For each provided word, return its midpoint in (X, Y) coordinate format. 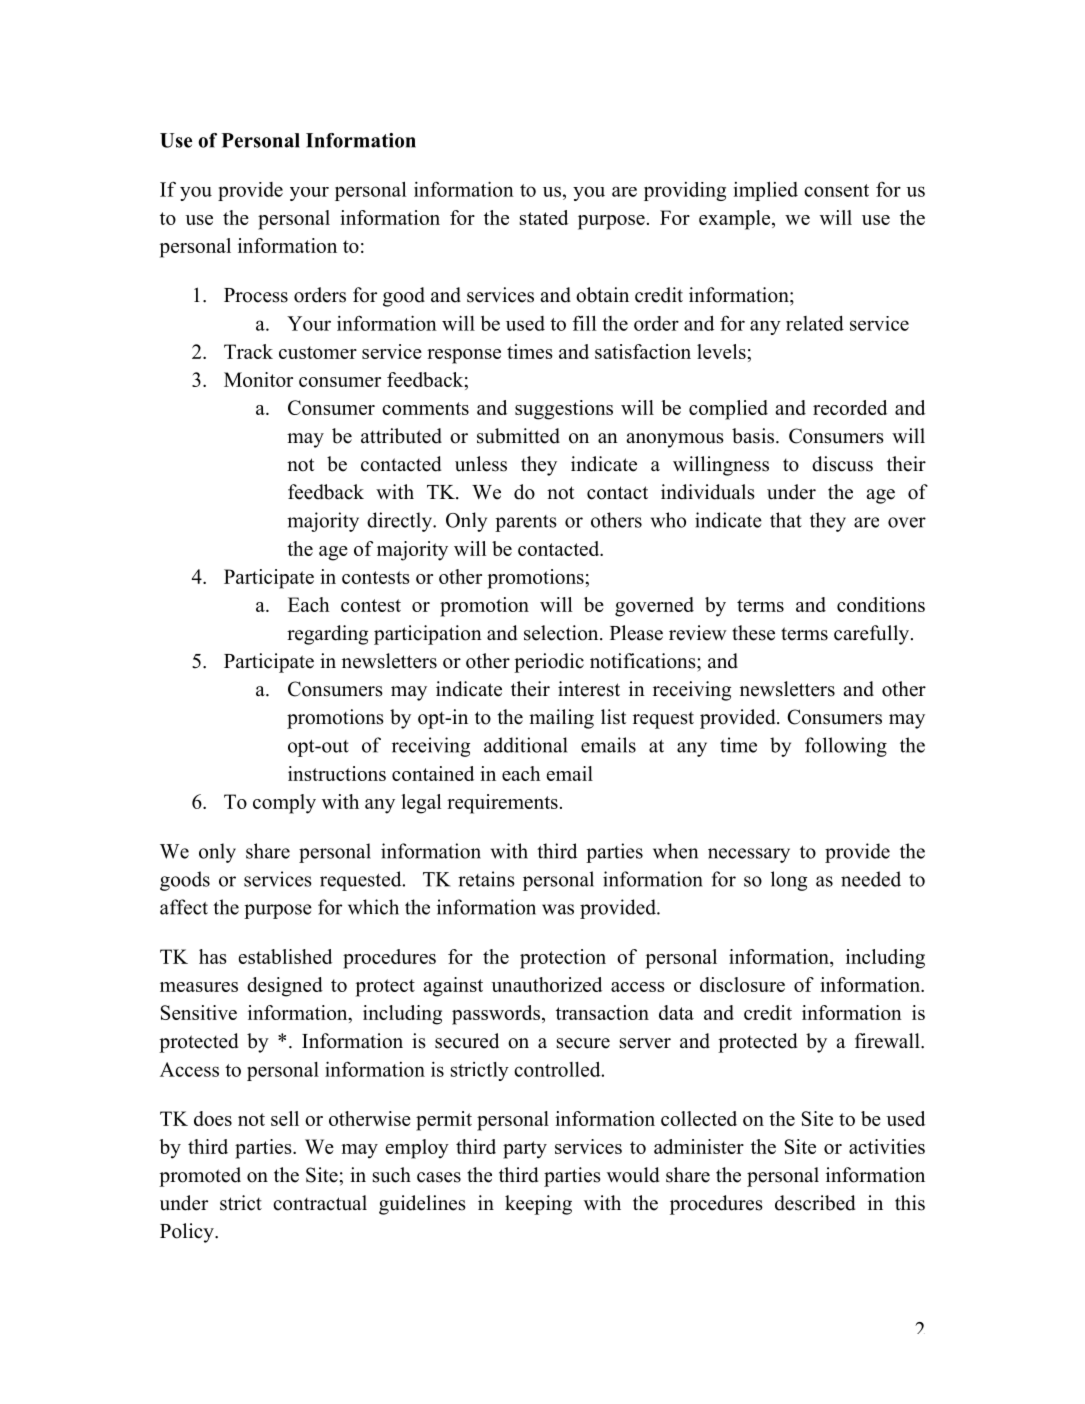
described (815, 1203)
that (786, 520)
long (789, 881)
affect (184, 907)
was (558, 909)
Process (256, 295)
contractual (320, 1203)
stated (544, 217)
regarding (327, 635)
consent (836, 190)
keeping (538, 1205)
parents (526, 523)
